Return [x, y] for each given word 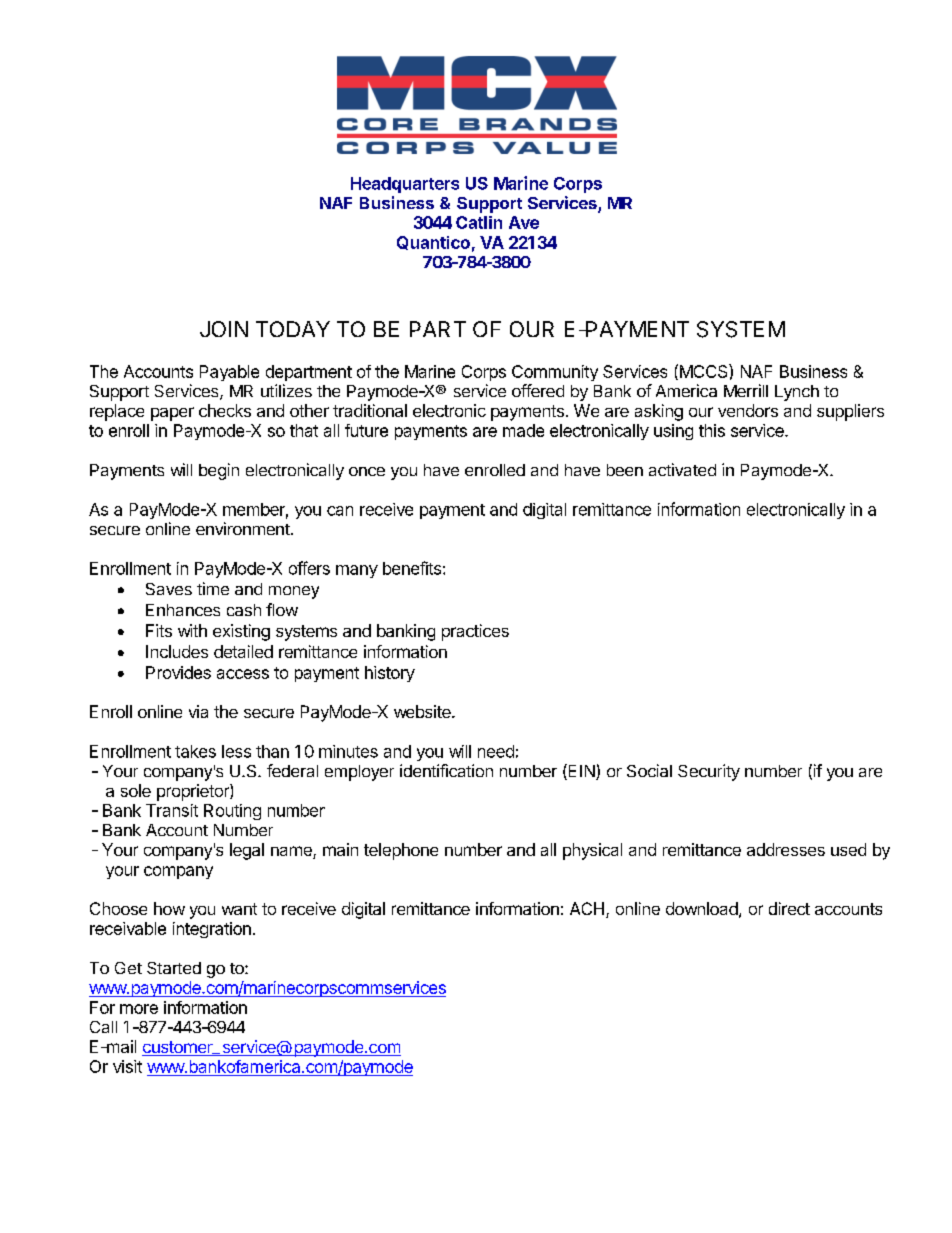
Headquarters [405, 185]
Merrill [746, 390]
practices [475, 632]
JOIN [224, 329]
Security [709, 772]
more [139, 1009]
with [192, 630]
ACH [587, 908]
